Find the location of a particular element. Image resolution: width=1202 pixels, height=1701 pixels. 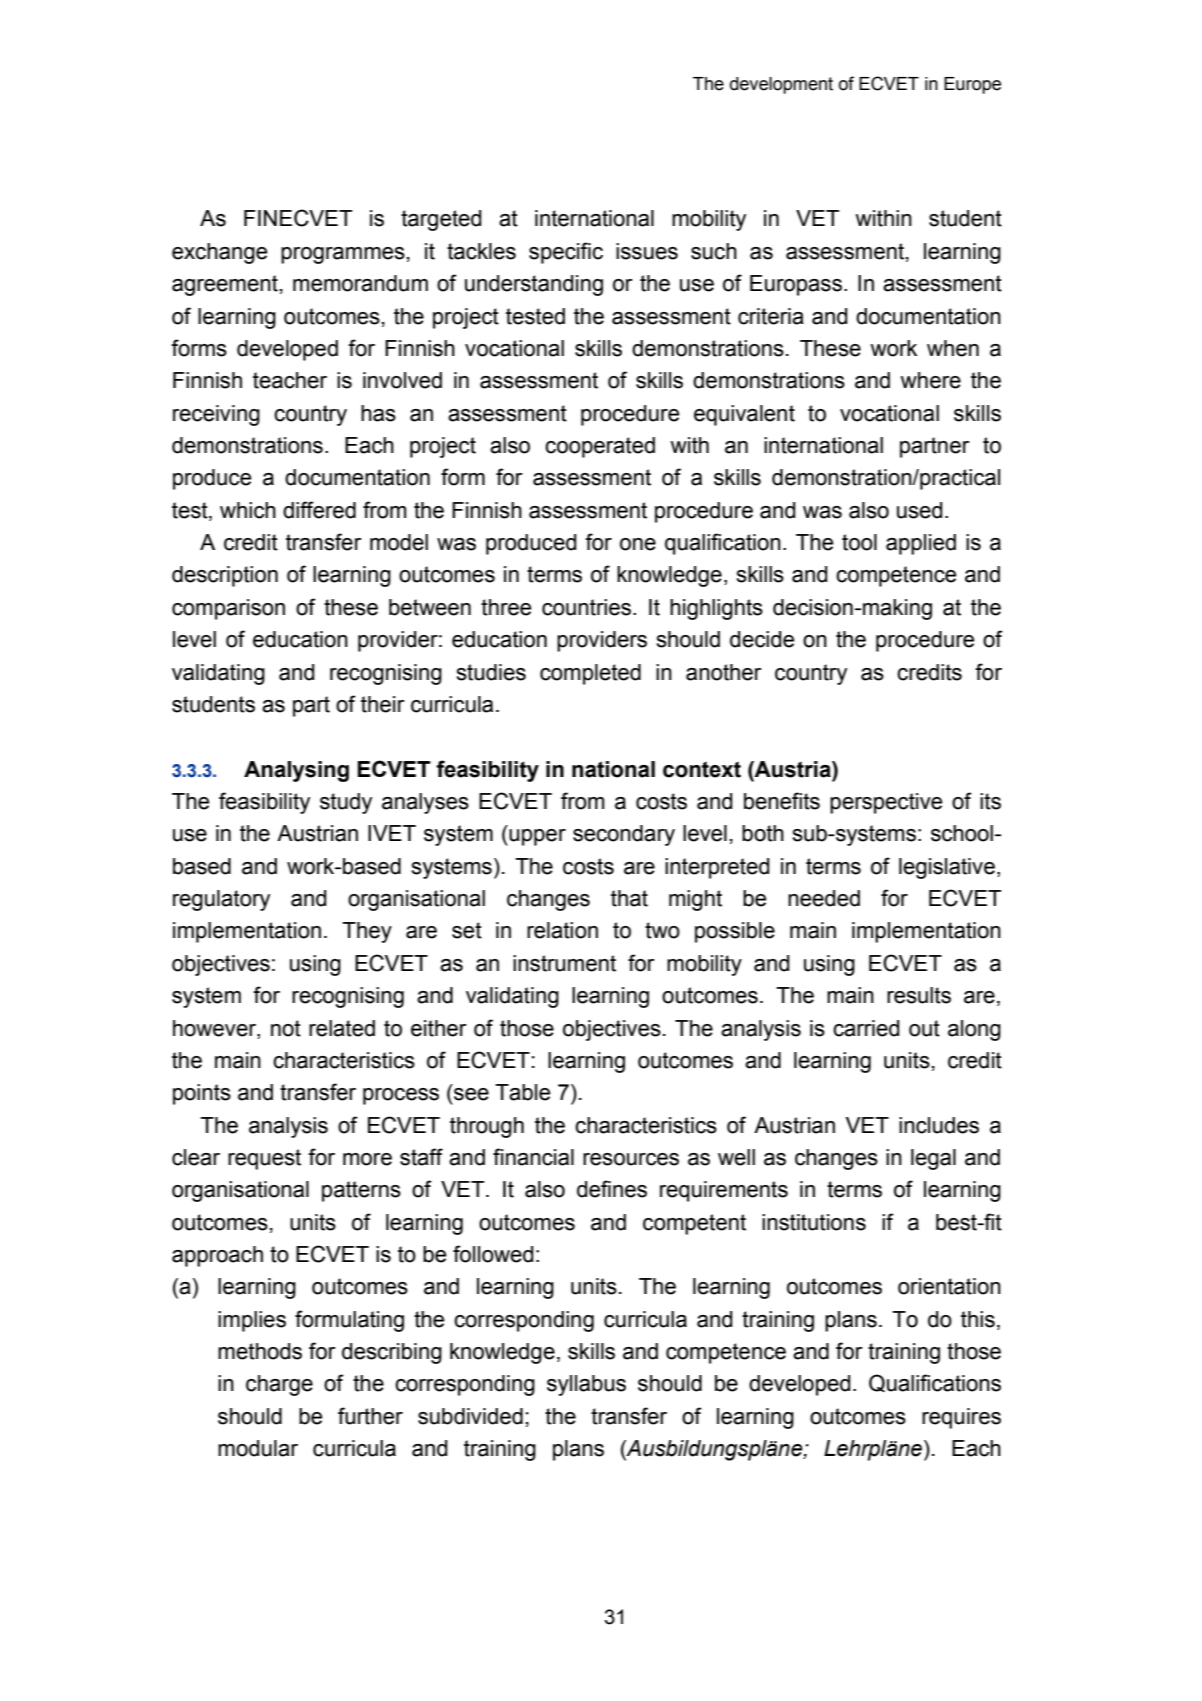

tool is located at coordinates (859, 542).
